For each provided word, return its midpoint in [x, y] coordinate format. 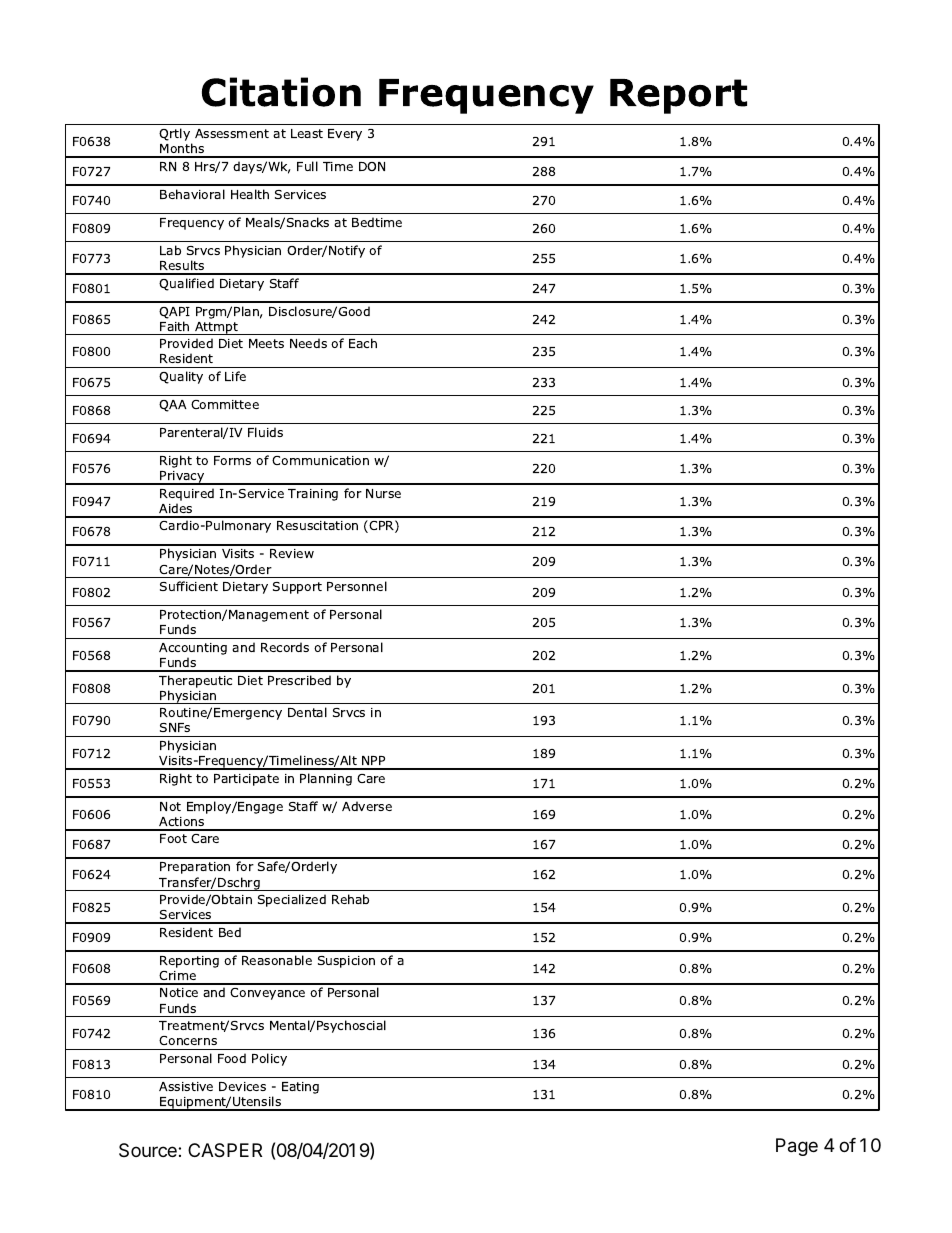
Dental [307, 712]
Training [313, 495]
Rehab [350, 899]
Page [797, 1147]
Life [235, 376]
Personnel [357, 586]
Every [345, 135]
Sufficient [189, 586]
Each [363, 343]
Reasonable [277, 960]
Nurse [383, 493]
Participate [246, 780]
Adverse [367, 806]
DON [372, 166]
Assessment [232, 133]
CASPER [225, 1150]
